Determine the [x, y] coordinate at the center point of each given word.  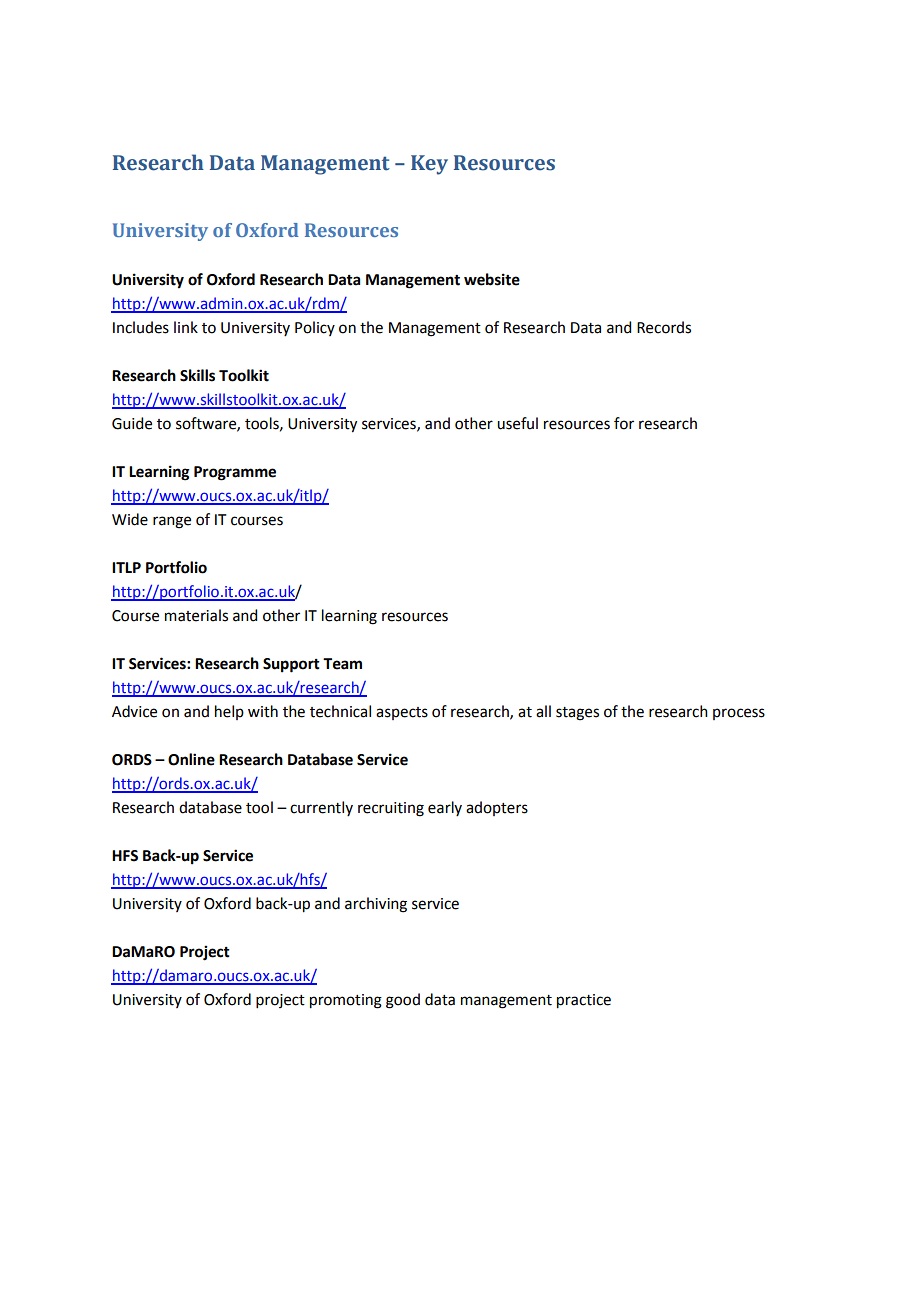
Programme [235, 473]
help [229, 712]
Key [429, 165]
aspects [402, 713]
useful [517, 423]
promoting [346, 1001]
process [739, 714]
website [492, 279]
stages [577, 714]
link [186, 327]
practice [584, 1001]
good [403, 1001]
